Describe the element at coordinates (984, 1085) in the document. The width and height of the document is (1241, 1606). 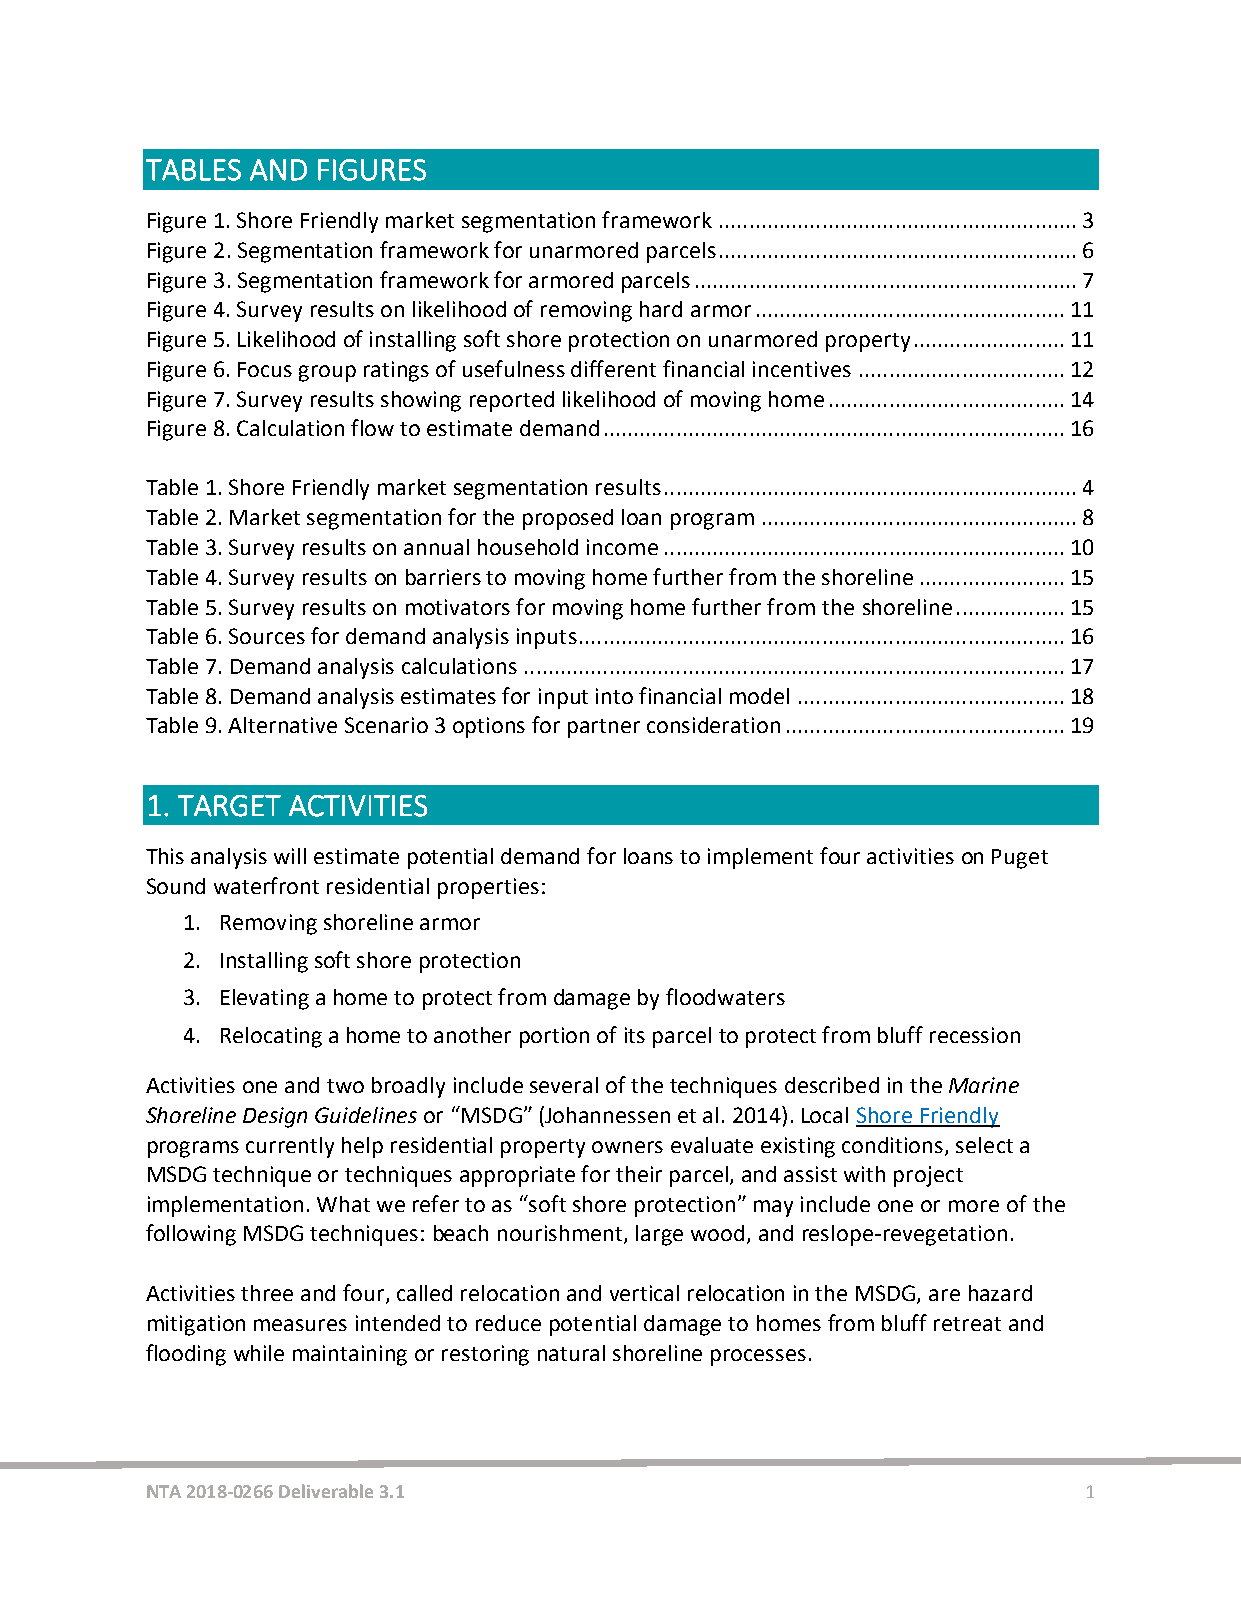
I see `Marine` at that location.
